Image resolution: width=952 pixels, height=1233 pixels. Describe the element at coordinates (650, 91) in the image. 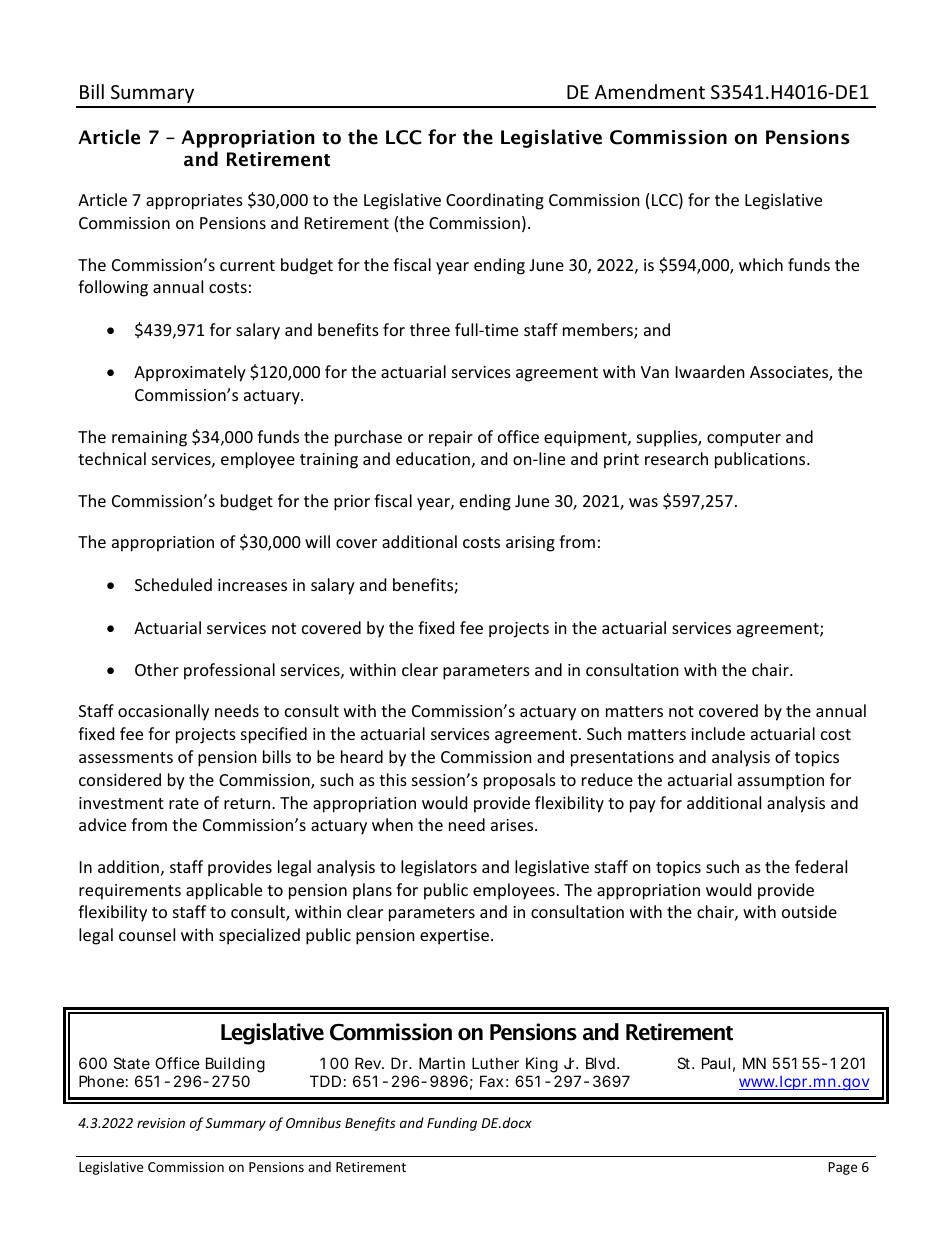

I see `Amendment` at that location.
